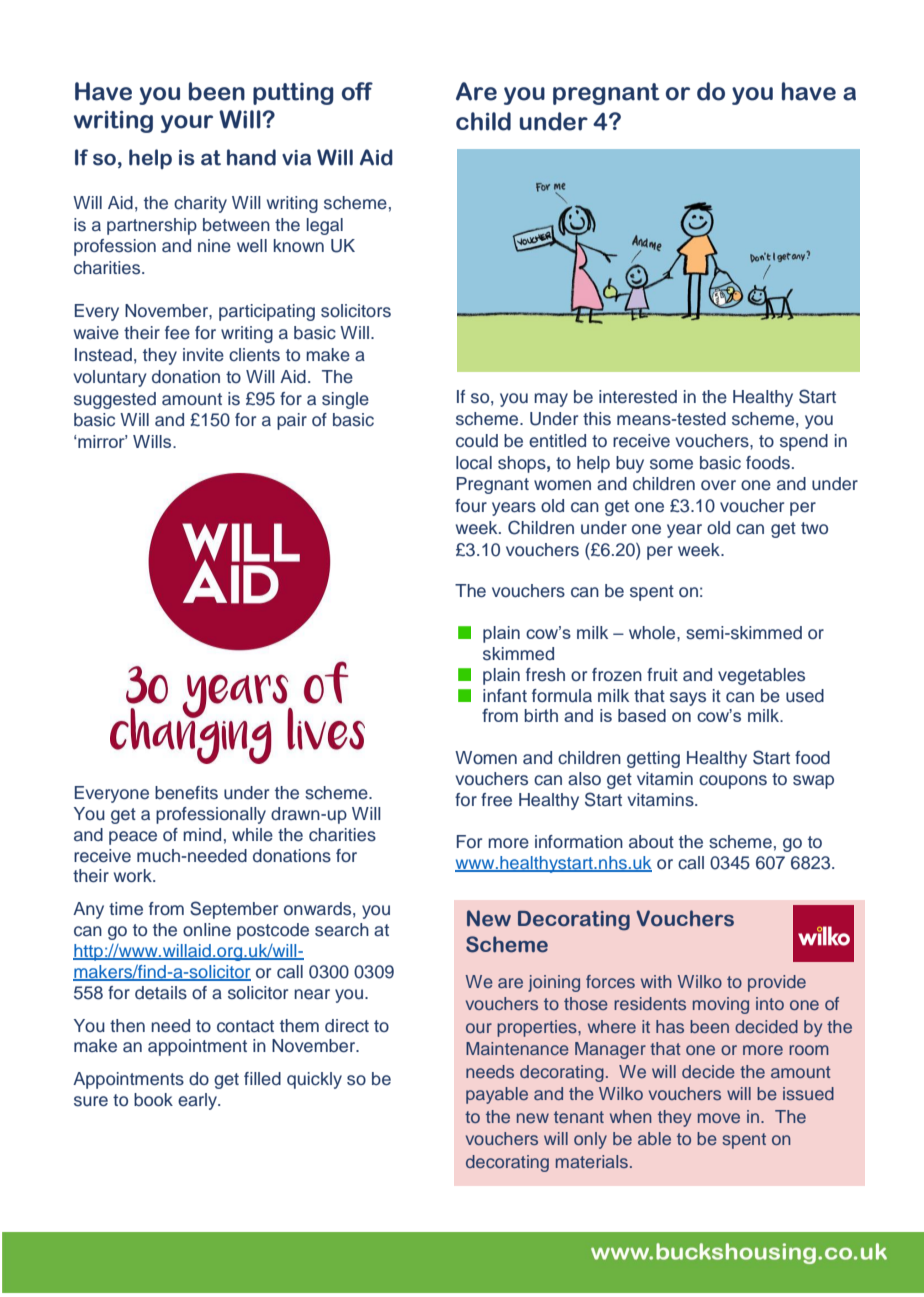 Image resolution: width=924 pixels, height=1297 pixels. What do you see at coordinates (198, 1101) in the page?
I see `early` at bounding box center [198, 1101].
